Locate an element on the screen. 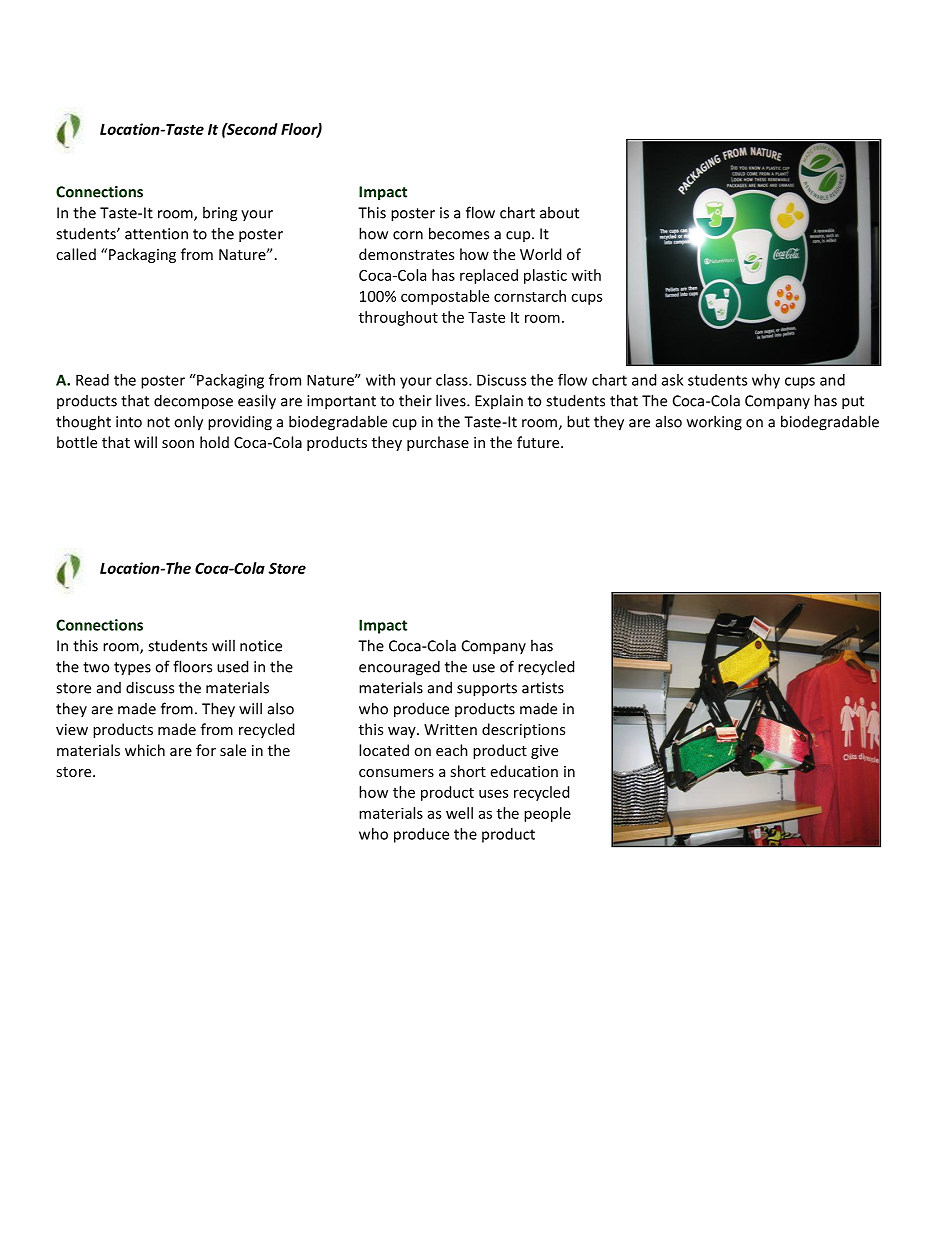  purchase is located at coordinates (438, 443).
